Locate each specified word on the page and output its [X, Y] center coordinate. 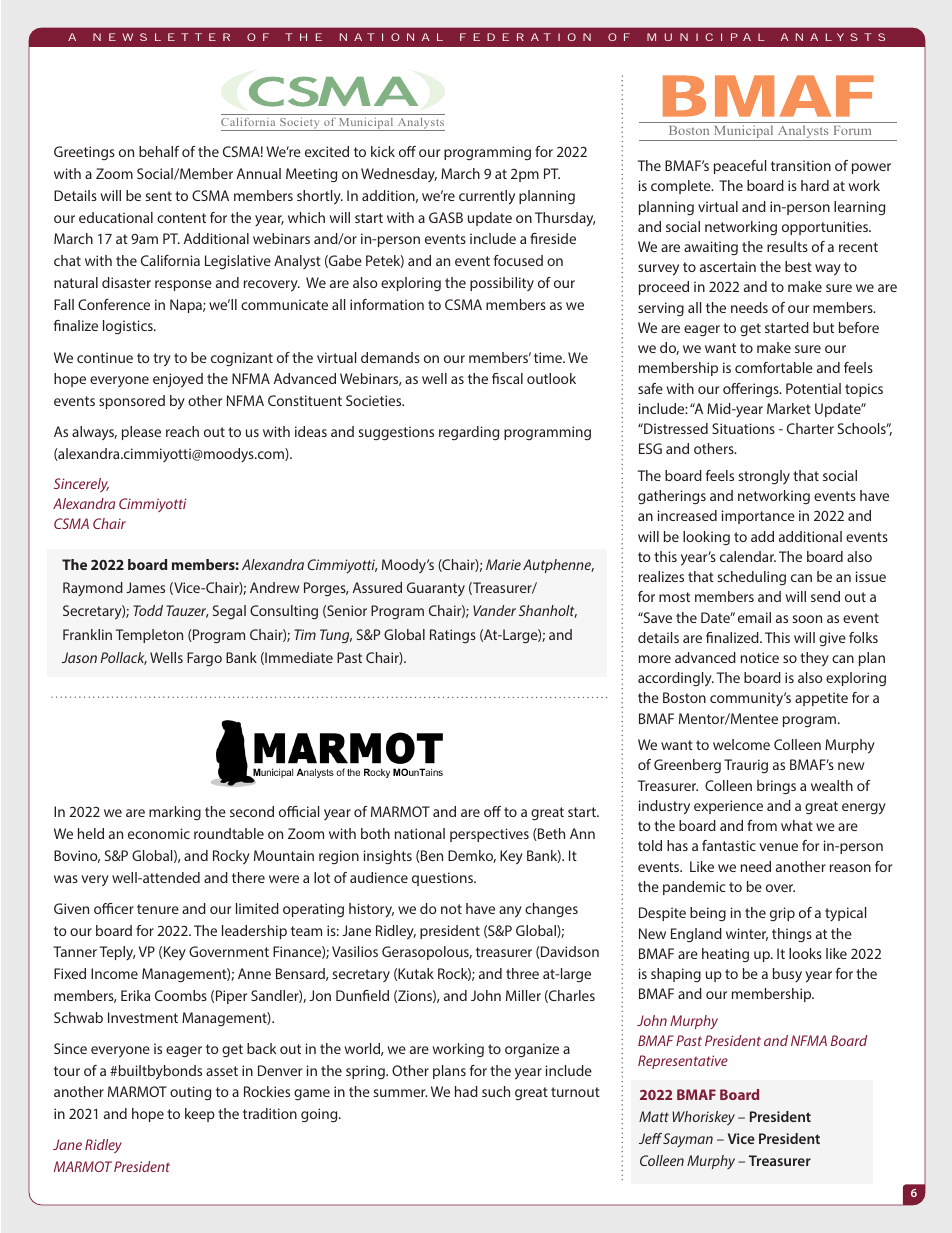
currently [487, 197]
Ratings [453, 636]
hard [815, 185]
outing [190, 1093]
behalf [159, 151]
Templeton [149, 636]
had [466, 1091]
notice [760, 657]
